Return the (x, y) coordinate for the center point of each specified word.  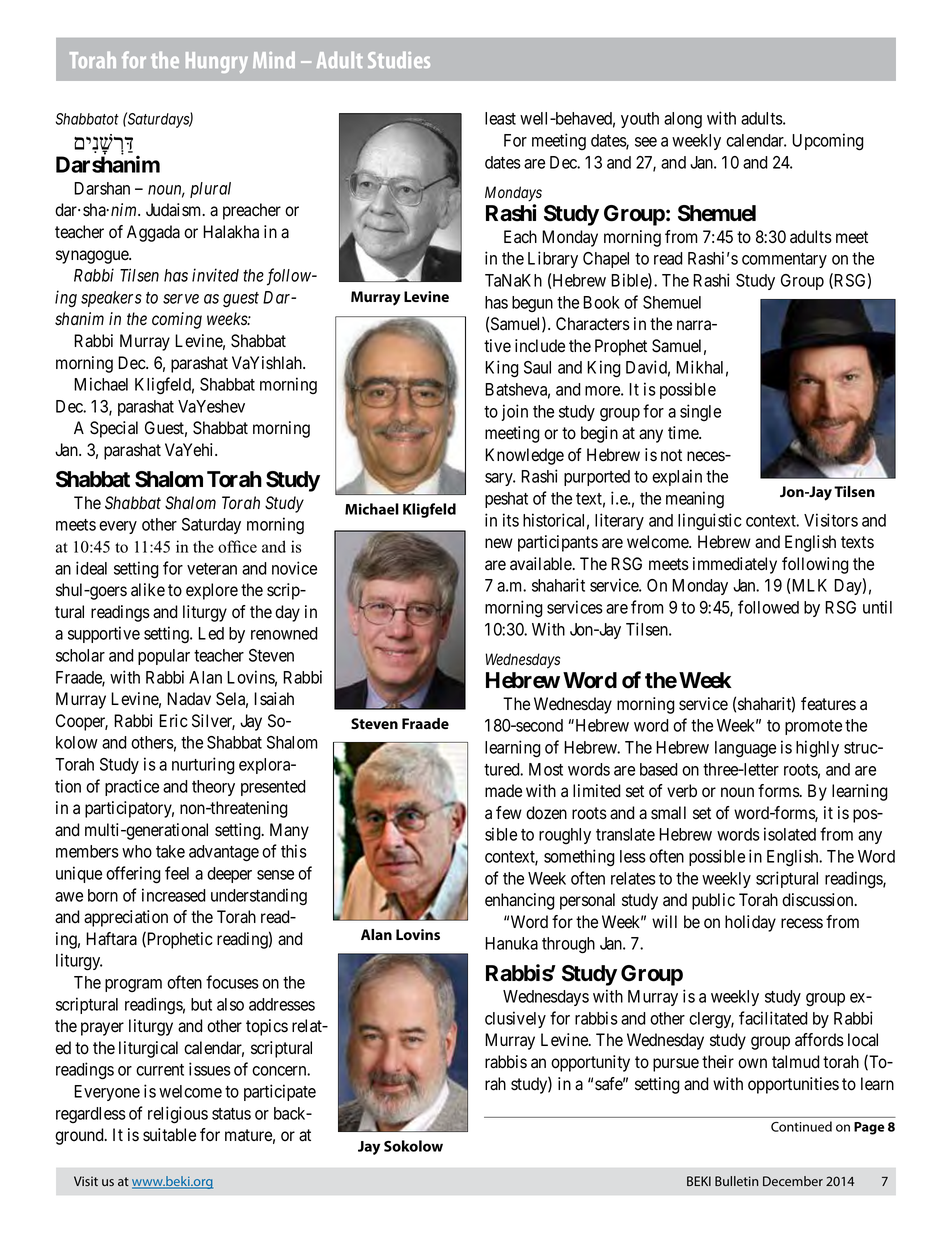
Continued (801, 1126)
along (683, 120)
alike (148, 590)
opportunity (590, 1063)
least (500, 118)
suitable (169, 1135)
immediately (735, 565)
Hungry (217, 62)
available (542, 564)
